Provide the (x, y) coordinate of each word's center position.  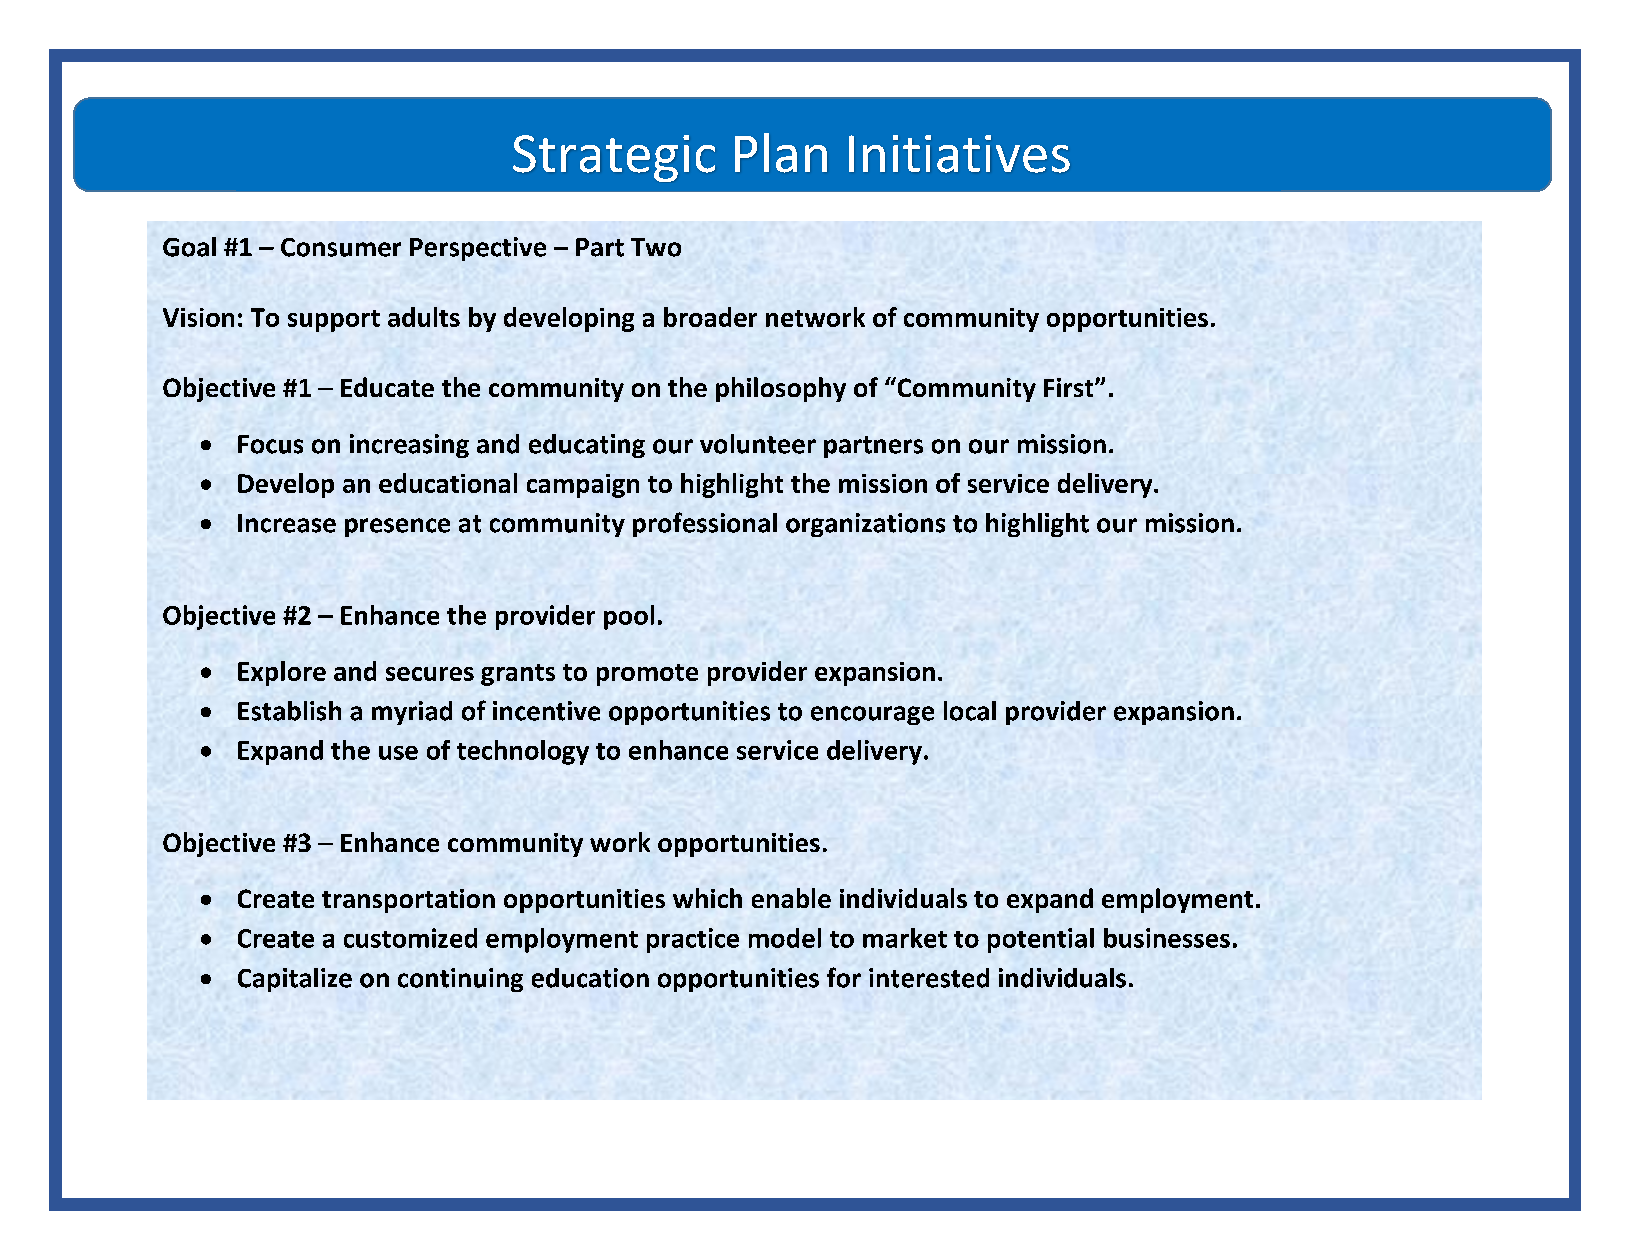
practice (693, 940)
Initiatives (959, 154)
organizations (865, 525)
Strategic (614, 158)
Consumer (341, 247)
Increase (287, 523)
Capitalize (295, 980)
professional (705, 524)
